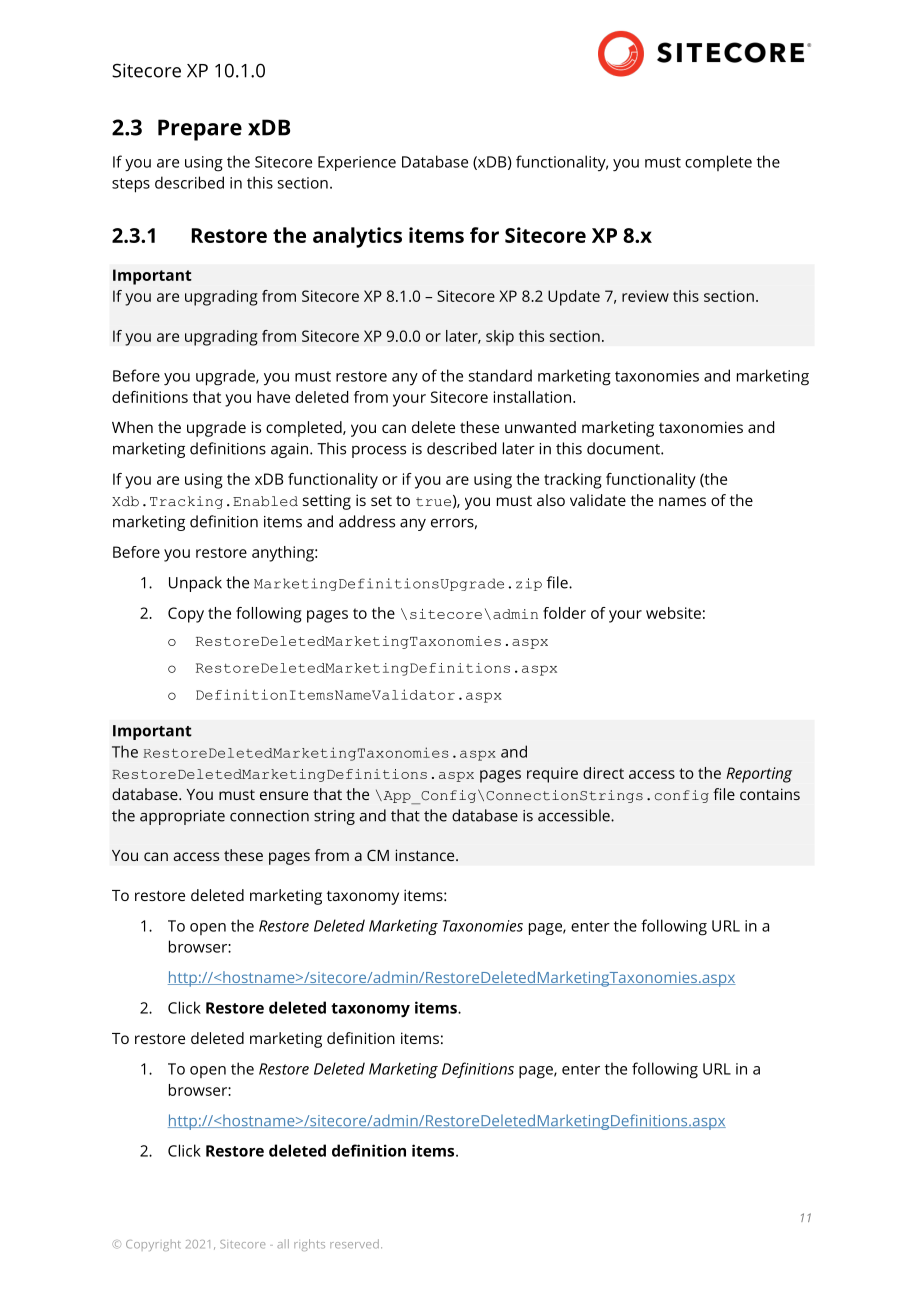 This image has width=924, height=1308. I want to click on rights, so click(309, 1245).
